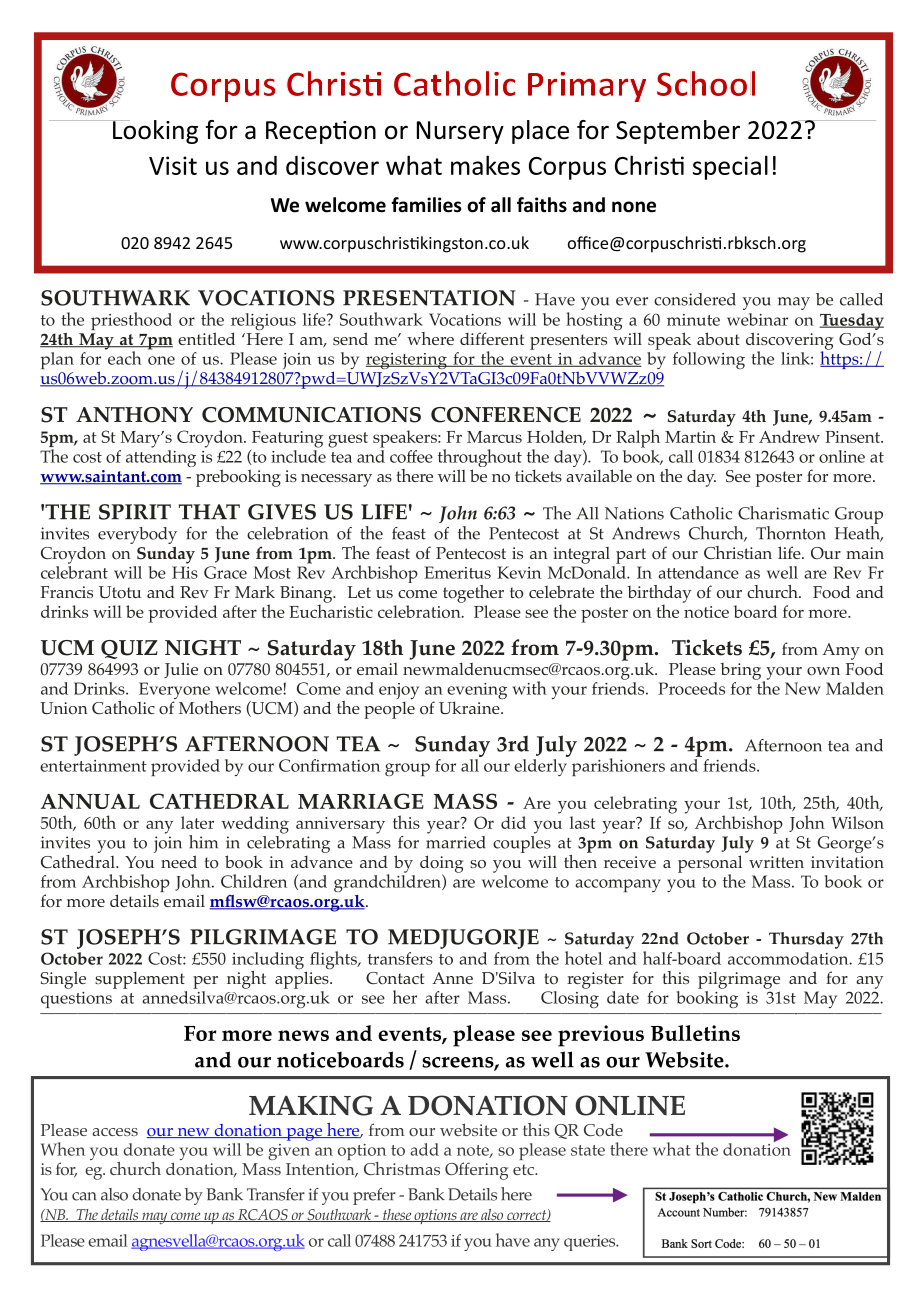 The image size is (924, 1308). I want to click on bring, so click(742, 672).
